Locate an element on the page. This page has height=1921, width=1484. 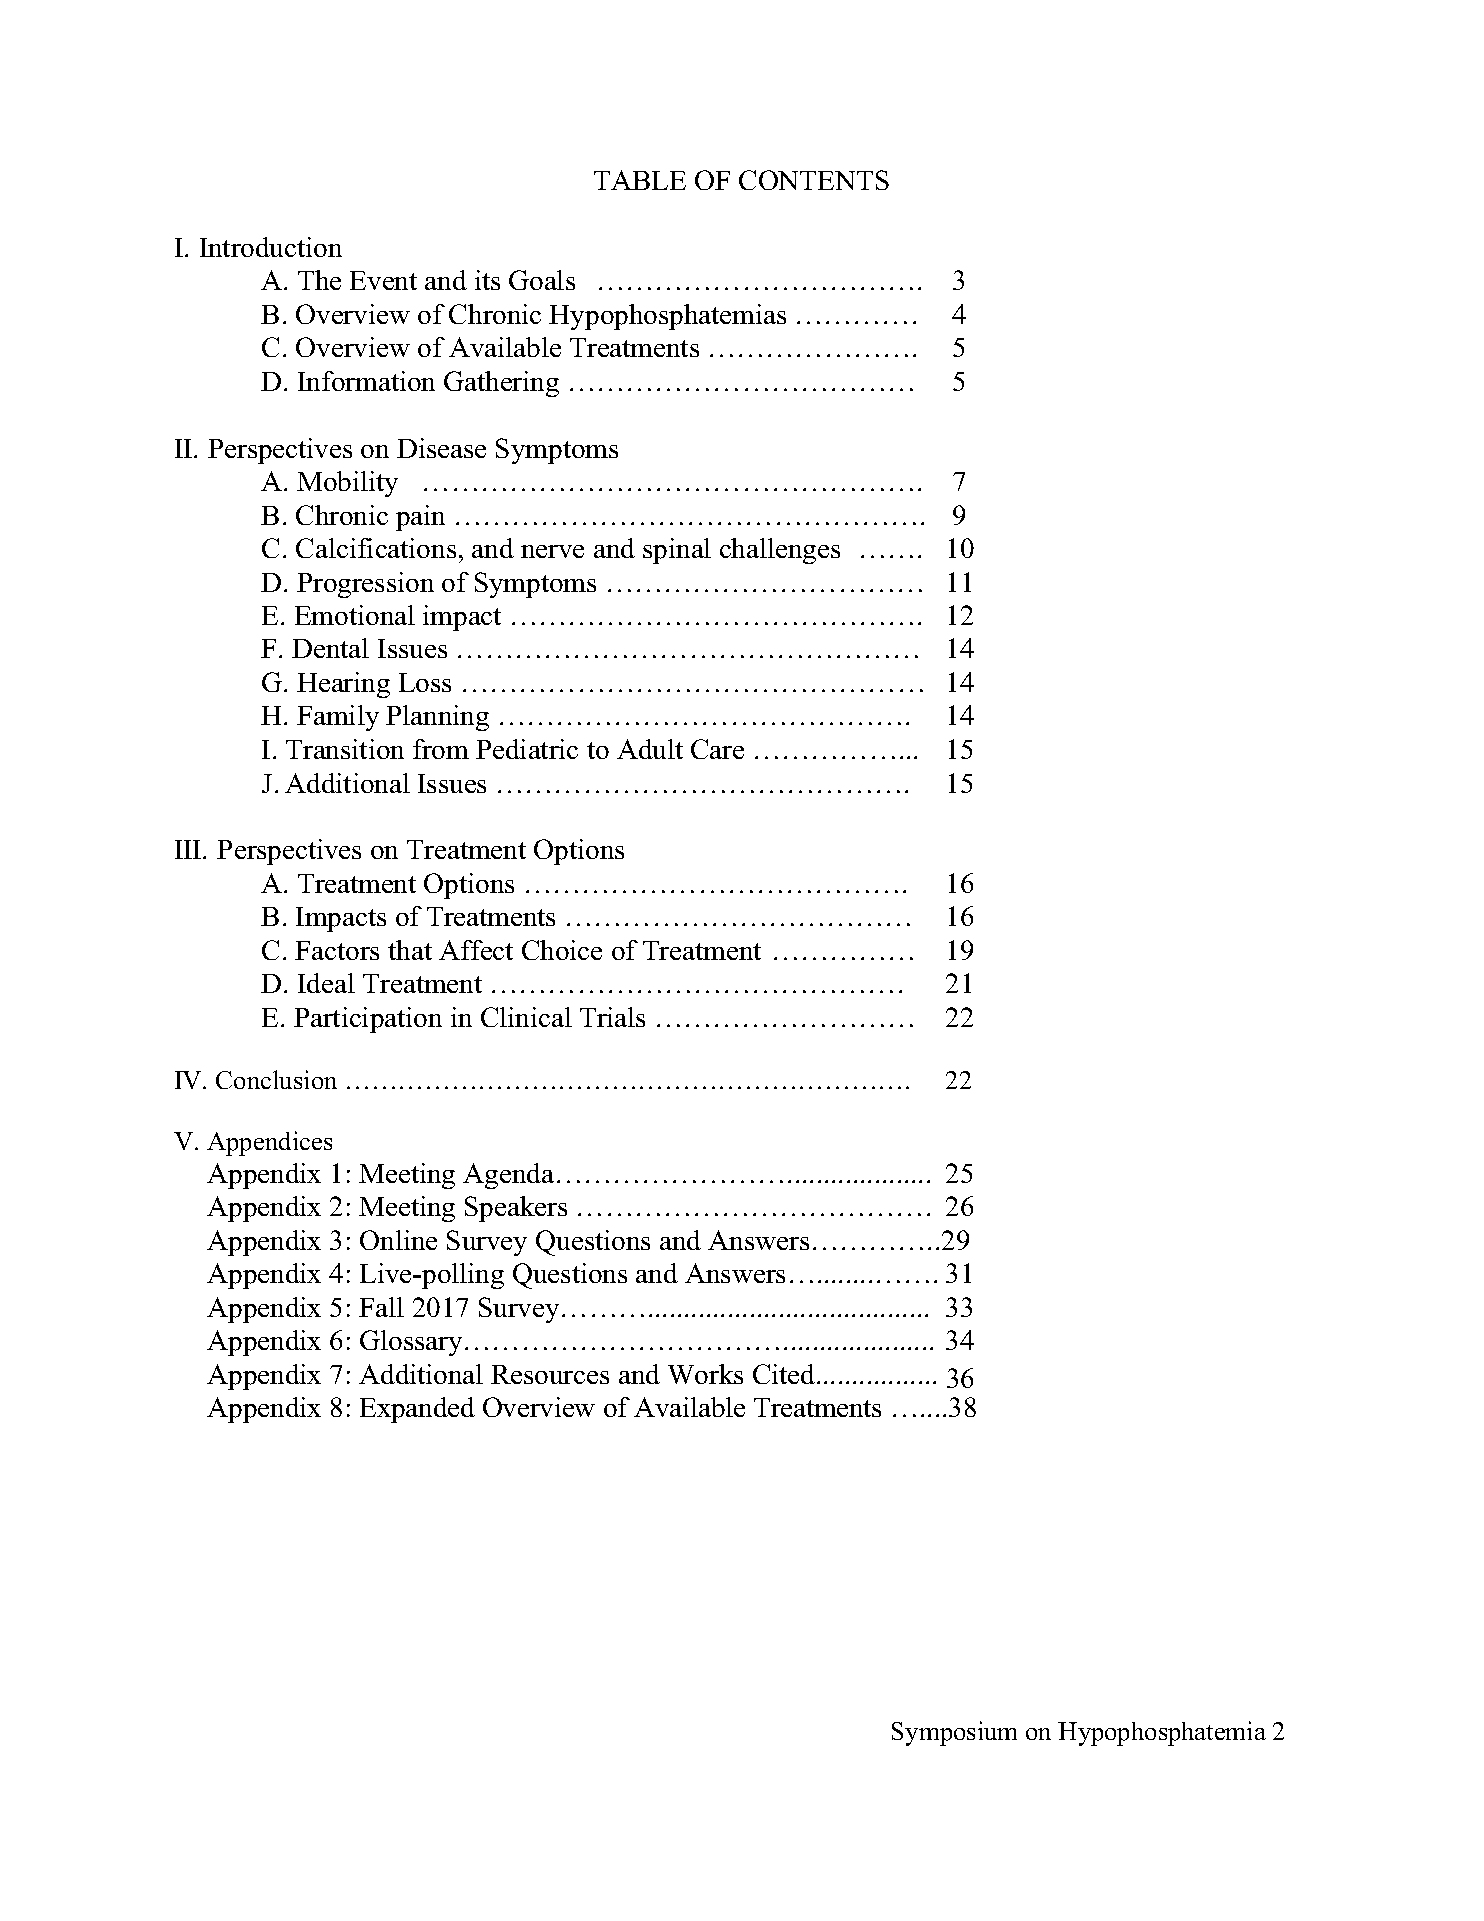
Fall is located at coordinates (381, 1307).
